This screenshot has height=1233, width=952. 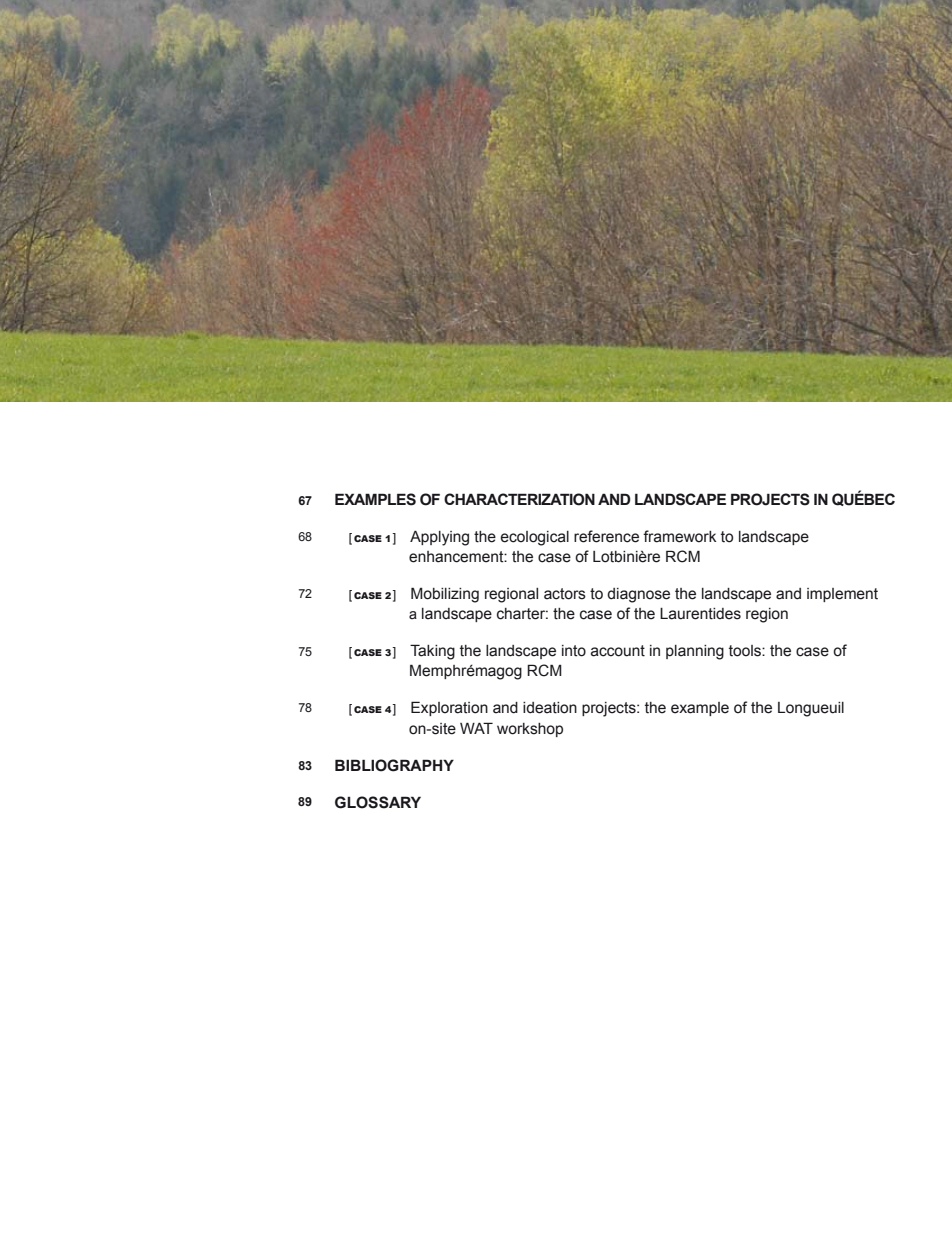 What do you see at coordinates (606, 536) in the screenshot?
I see `reference` at bounding box center [606, 536].
